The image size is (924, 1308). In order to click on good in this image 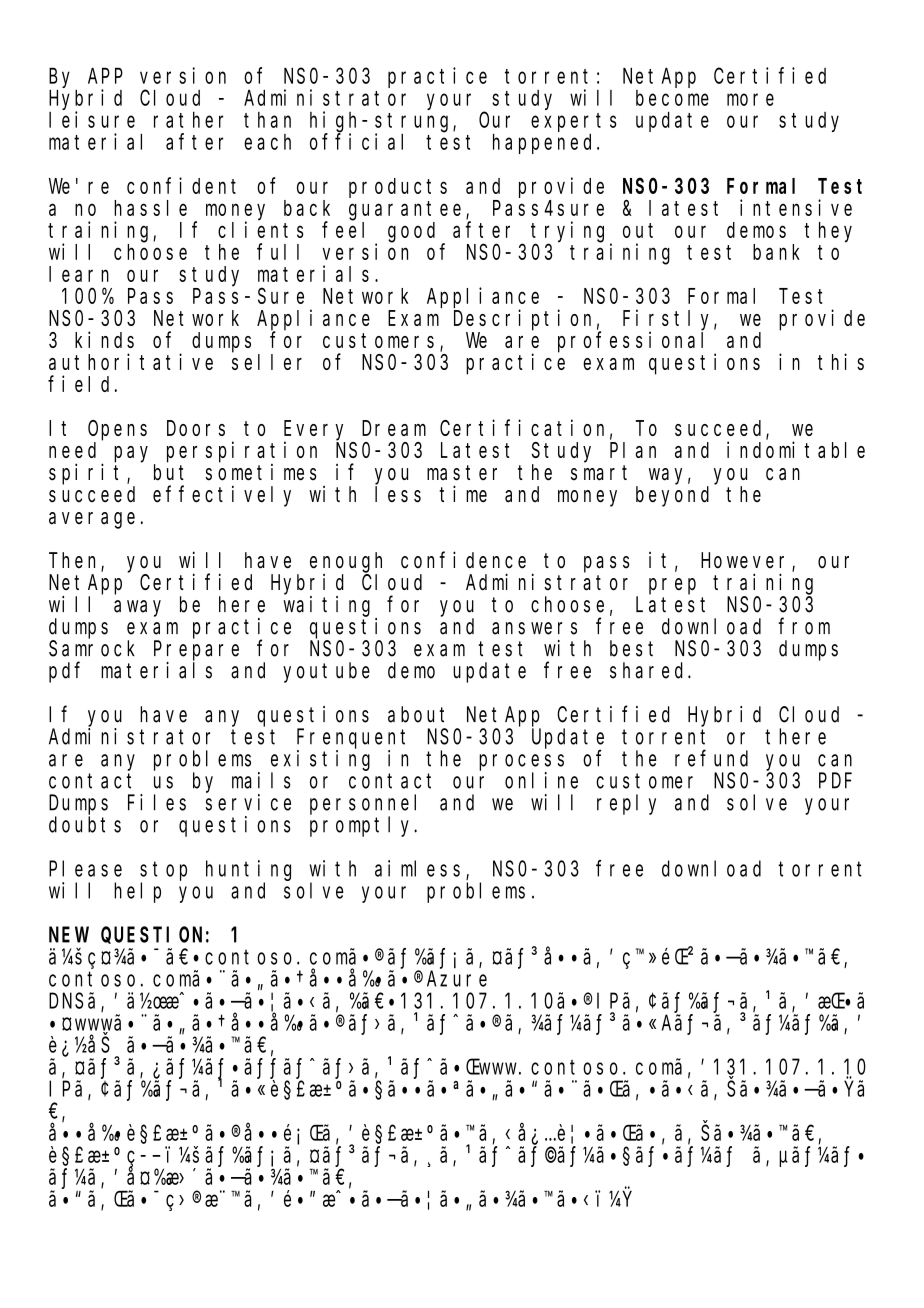, I will do `click(411, 232)`.
